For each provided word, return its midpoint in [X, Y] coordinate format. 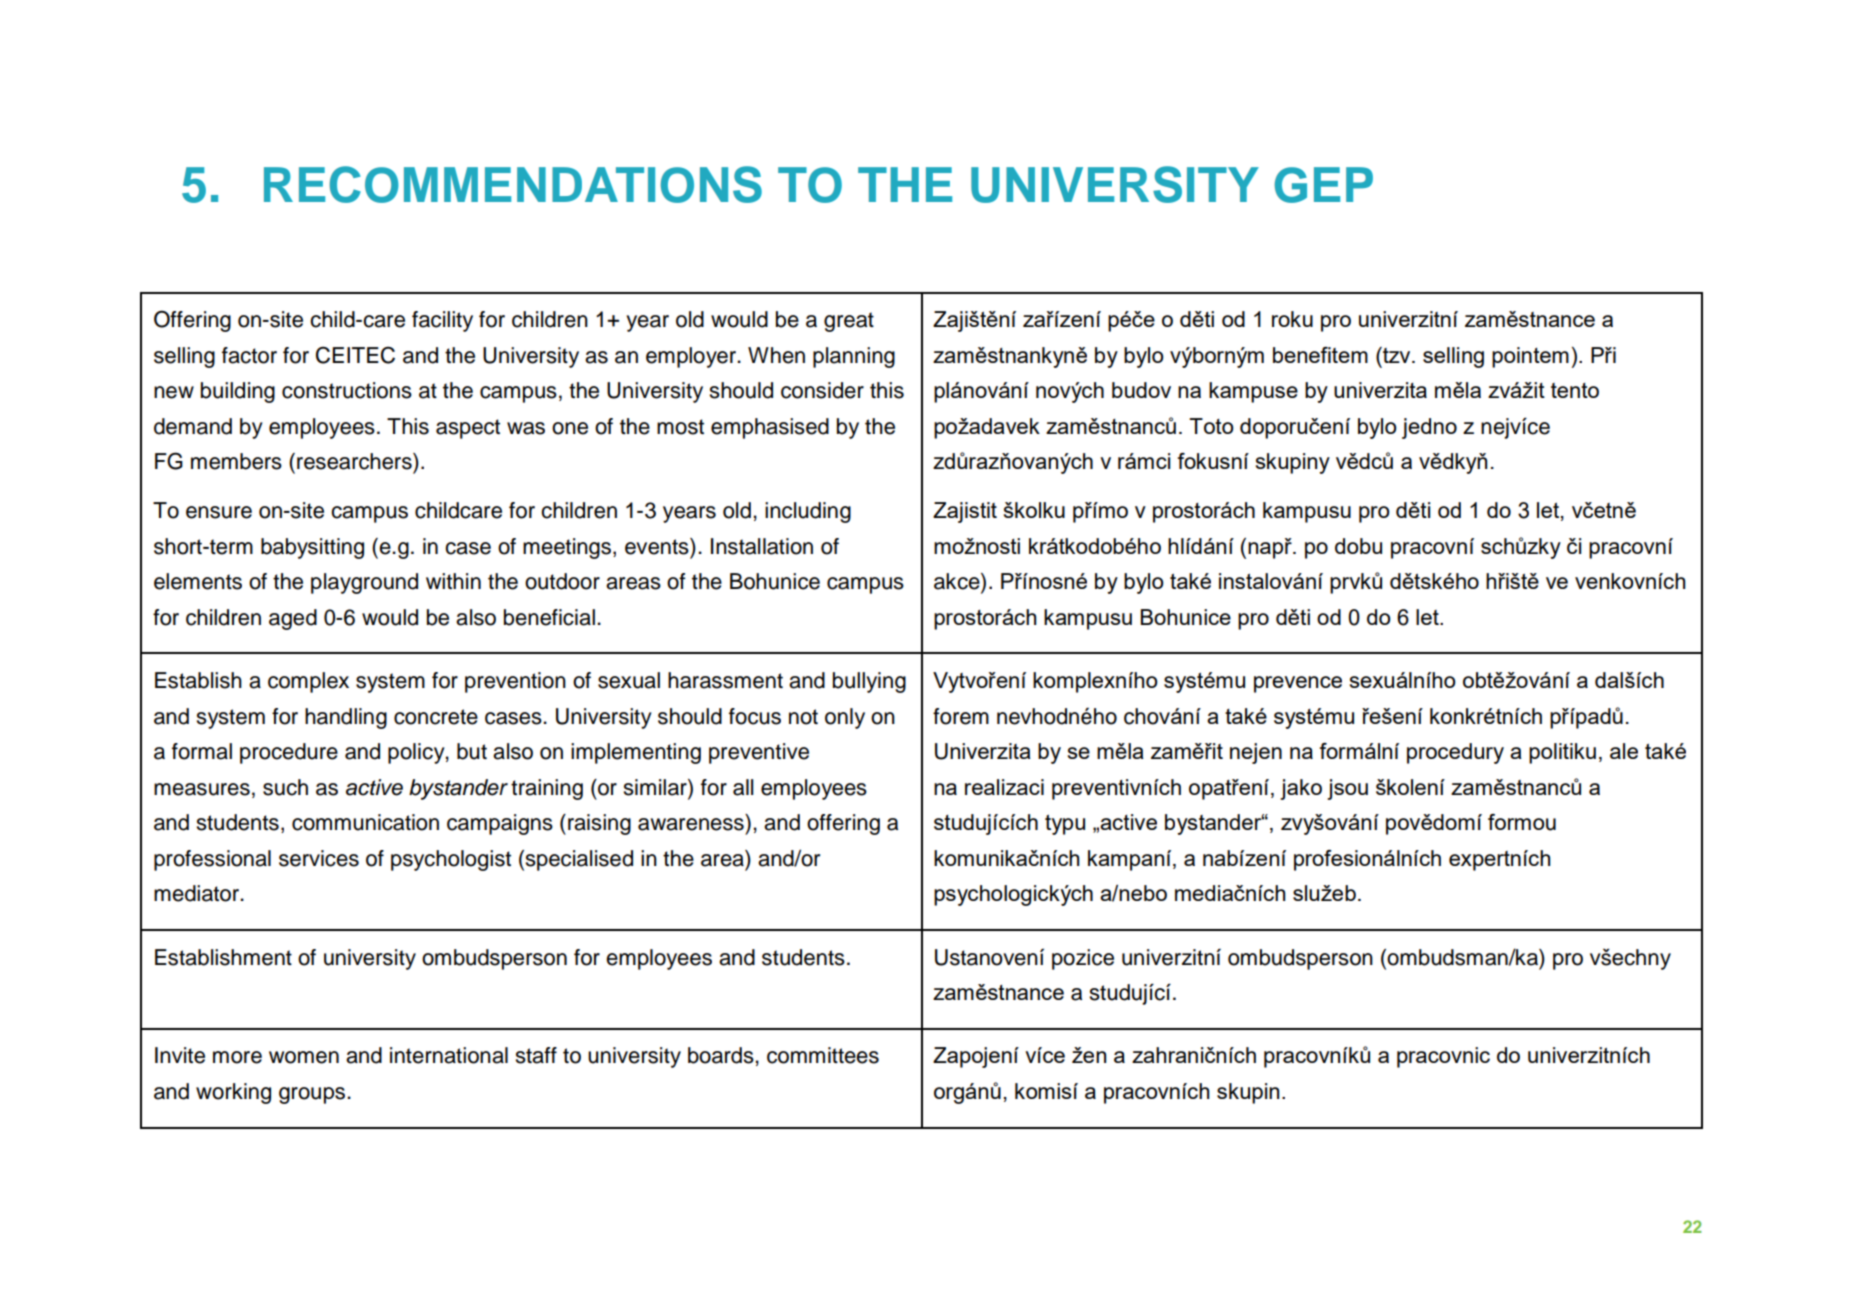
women [304, 1057]
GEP [1323, 185]
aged [293, 619]
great [849, 322]
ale [1624, 751]
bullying [869, 682]
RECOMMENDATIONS [513, 184]
